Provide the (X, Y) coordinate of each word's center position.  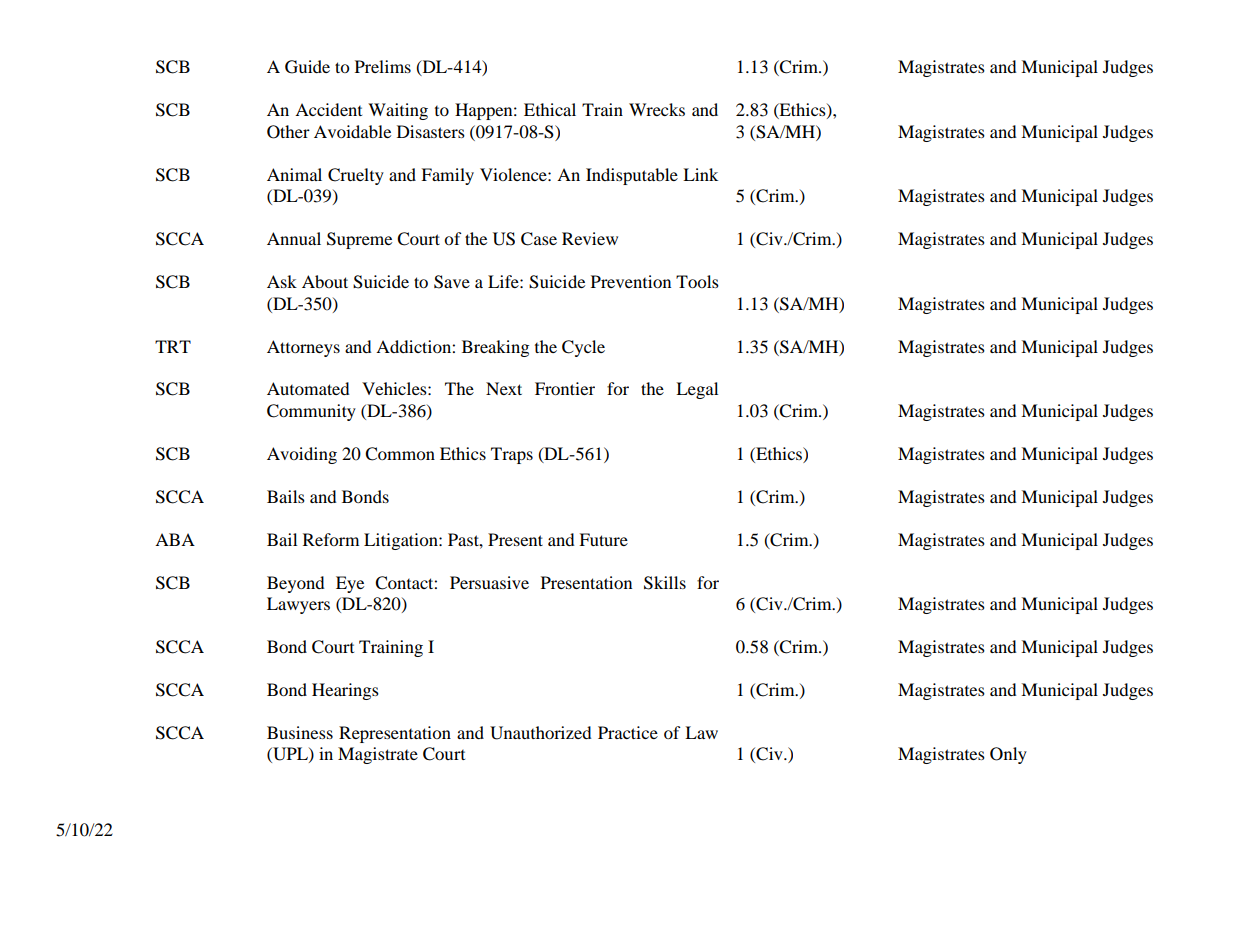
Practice (628, 732)
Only (1008, 755)
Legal (697, 390)
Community (311, 412)
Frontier (565, 388)
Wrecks (657, 109)
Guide (307, 67)
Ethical (550, 109)
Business (300, 732)
